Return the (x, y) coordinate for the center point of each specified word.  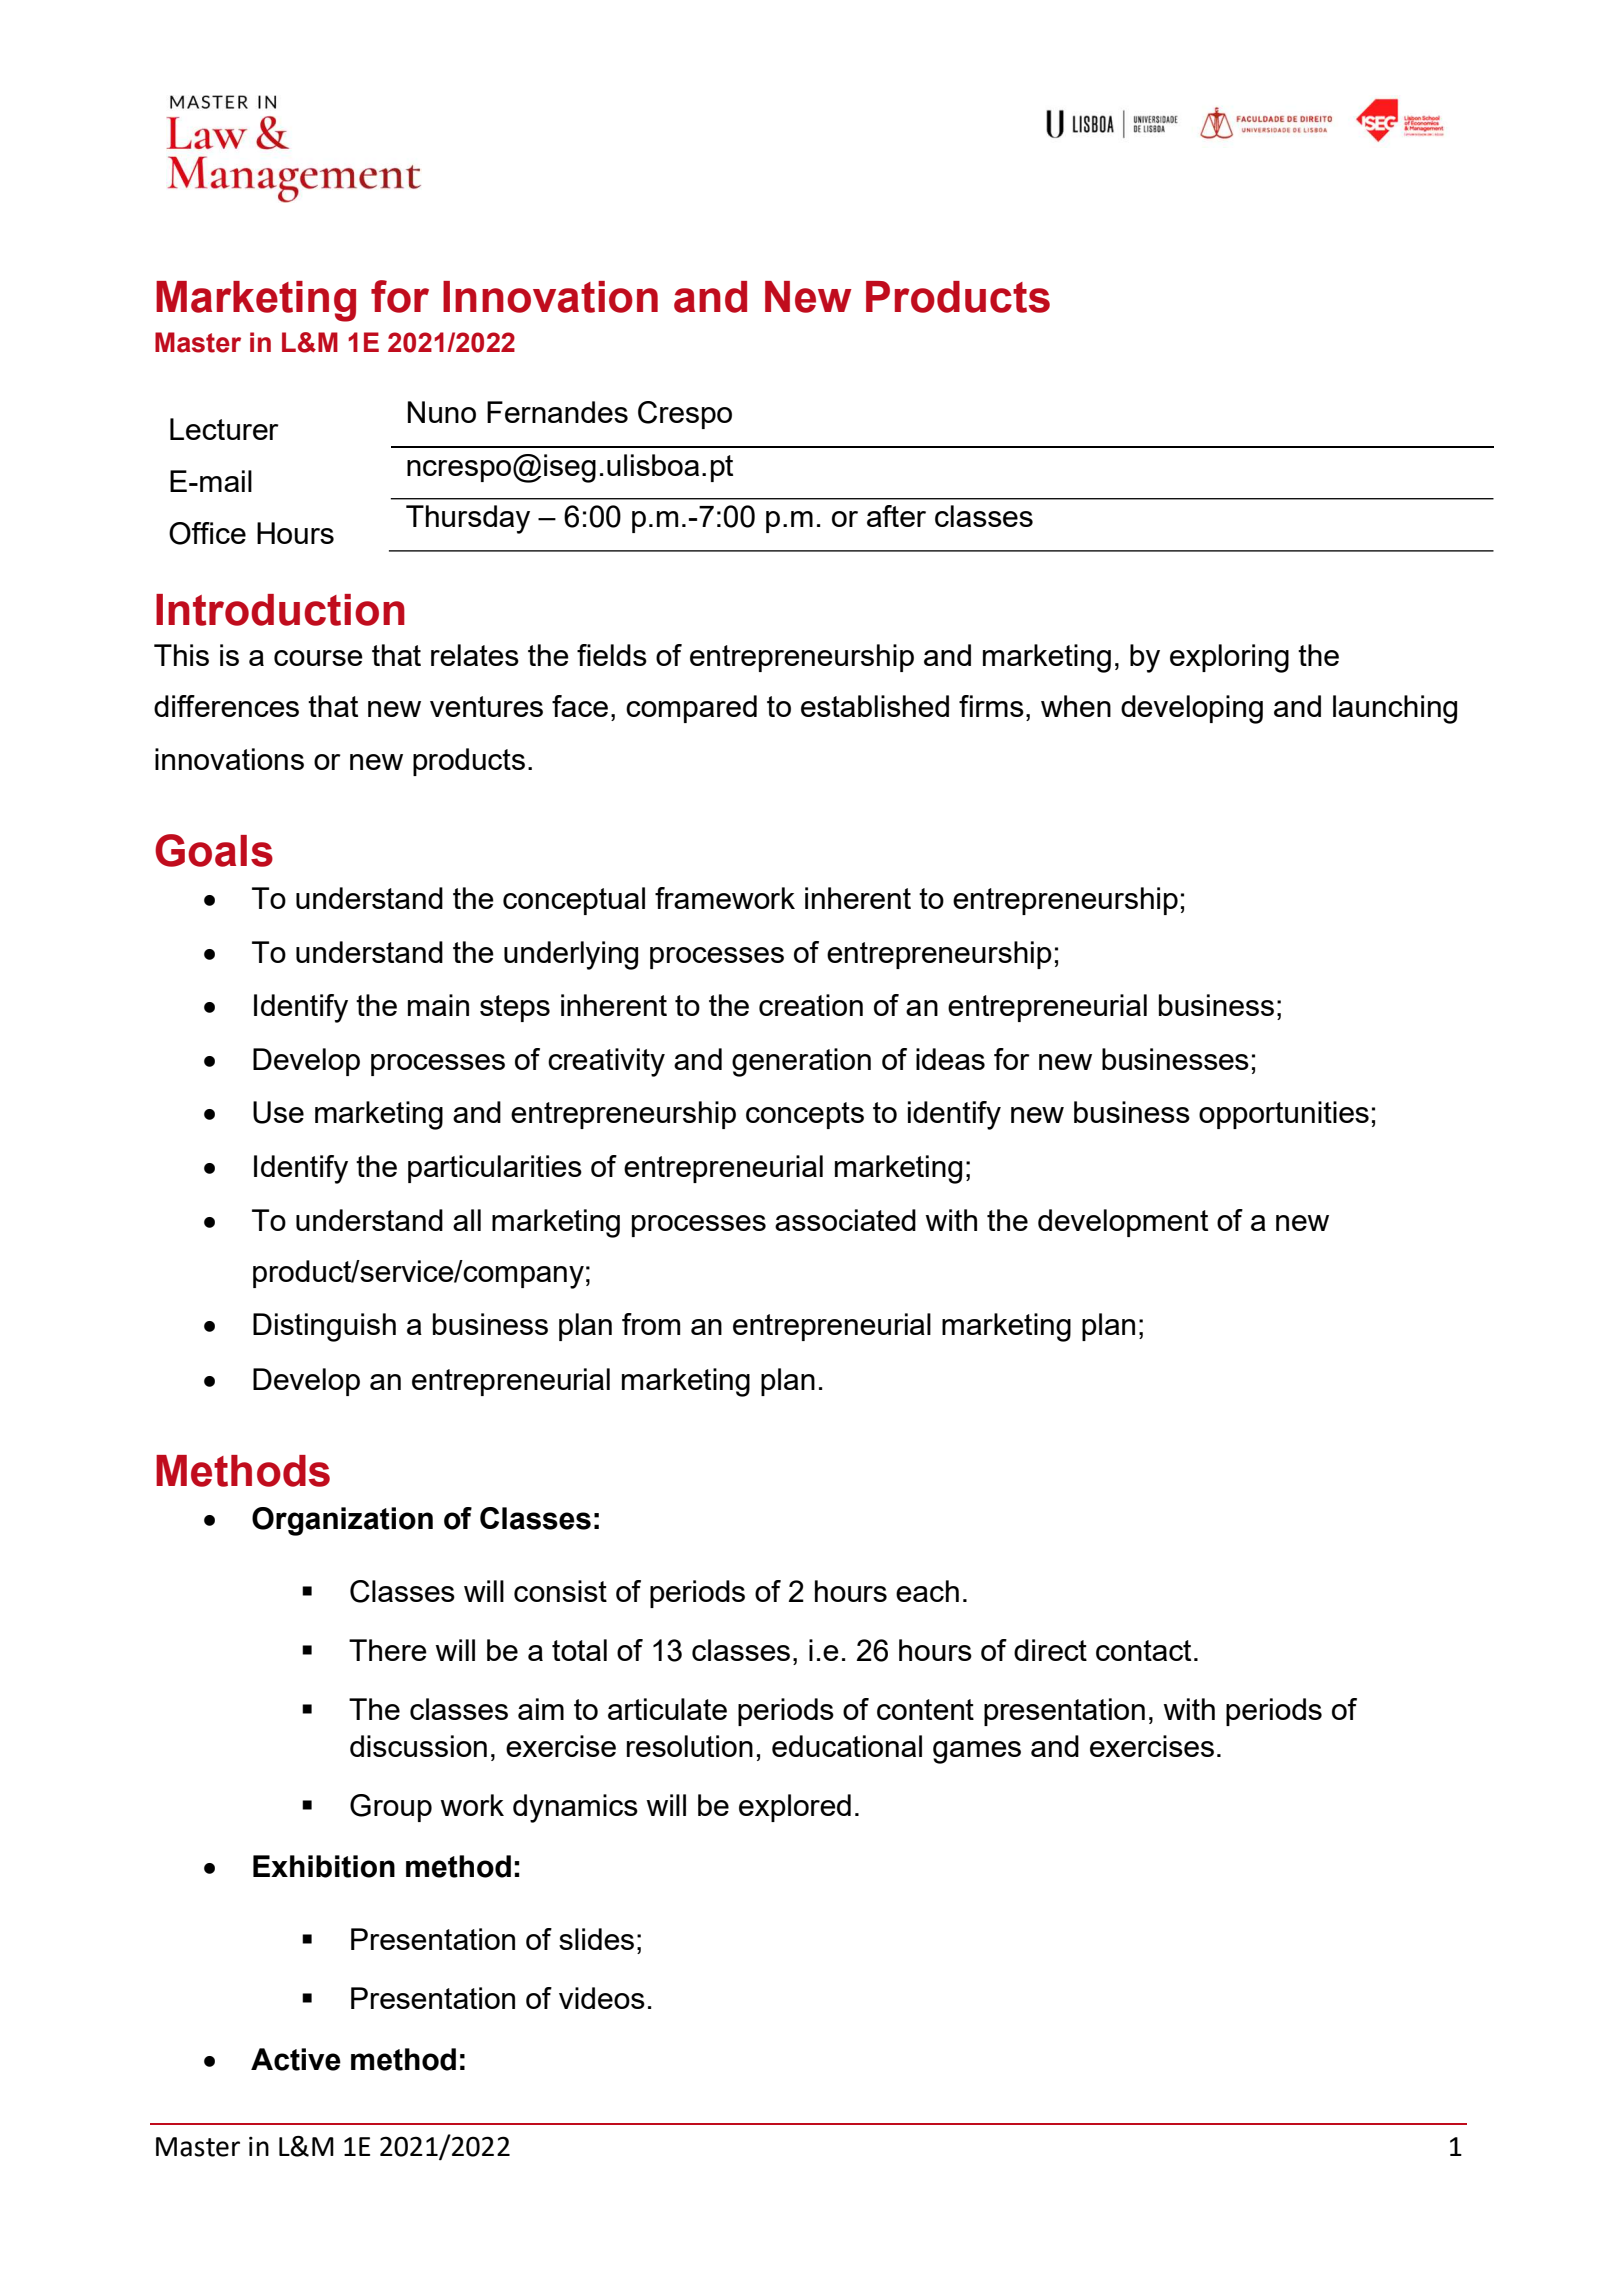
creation (811, 1005)
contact (1143, 1650)
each (927, 1591)
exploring (1229, 658)
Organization (342, 1521)
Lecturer (224, 429)
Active (296, 2059)
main (438, 1005)
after (896, 516)
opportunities (1284, 1115)
